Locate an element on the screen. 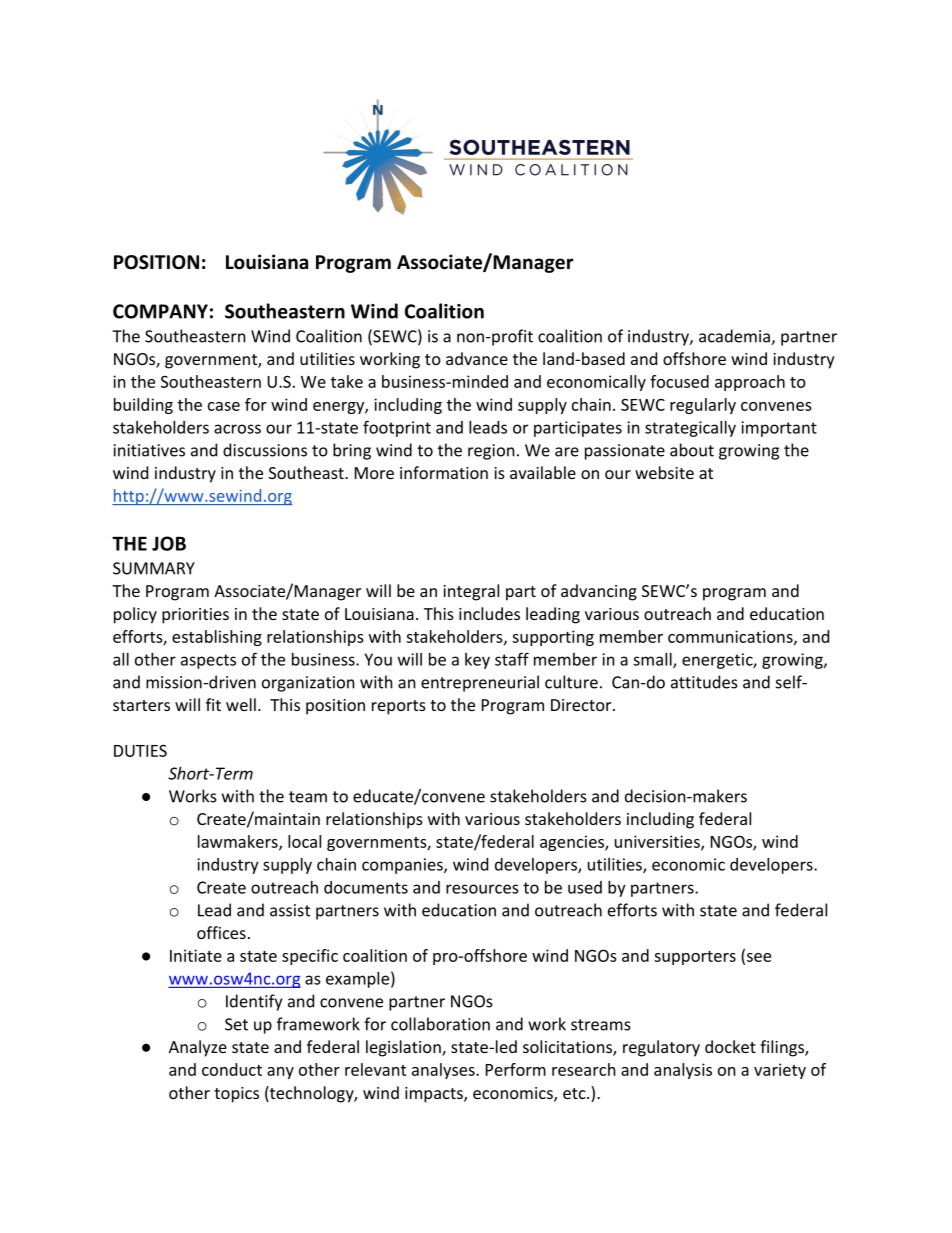 The height and width of the screenshot is (1233, 952). universities is located at coordinates (658, 842).
